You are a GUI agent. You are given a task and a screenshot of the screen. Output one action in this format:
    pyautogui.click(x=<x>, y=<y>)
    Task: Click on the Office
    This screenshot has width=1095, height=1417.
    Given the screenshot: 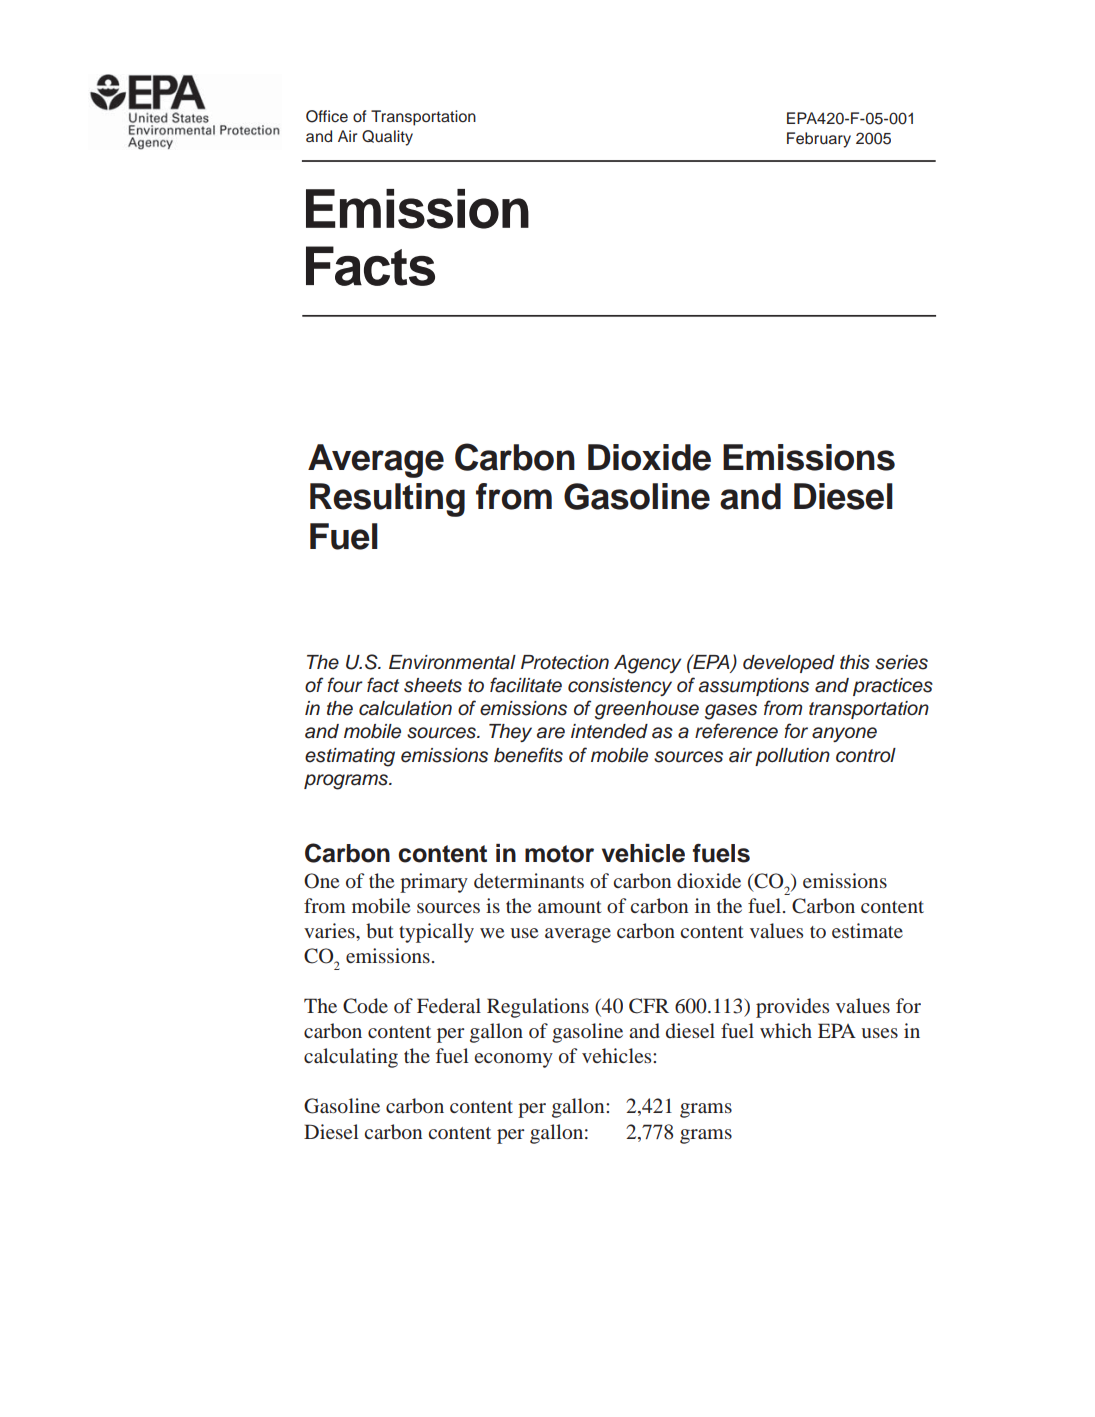 What is the action you would take?
    pyautogui.click(x=327, y=116)
